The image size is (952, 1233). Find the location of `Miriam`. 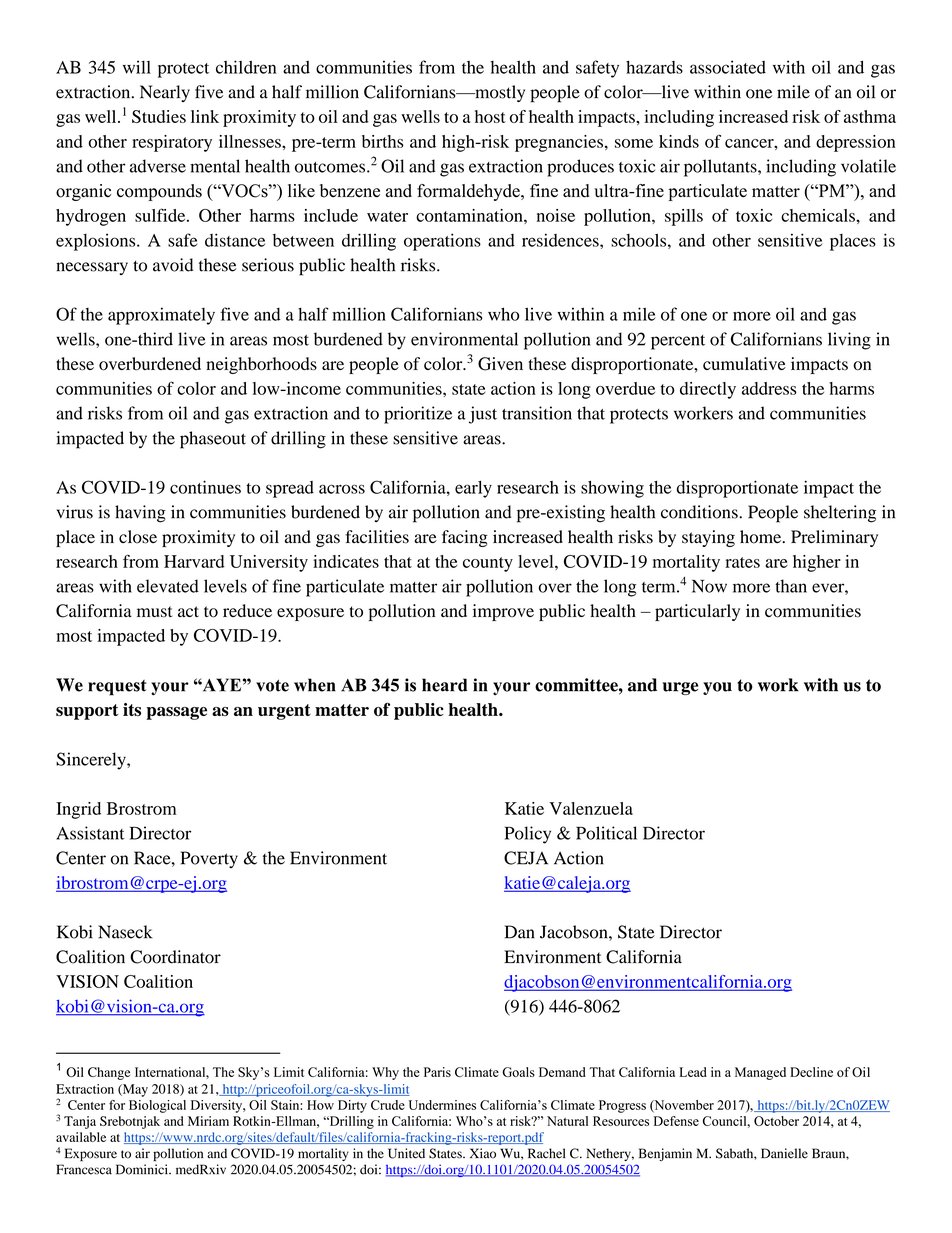

Miriam is located at coordinates (208, 1121).
